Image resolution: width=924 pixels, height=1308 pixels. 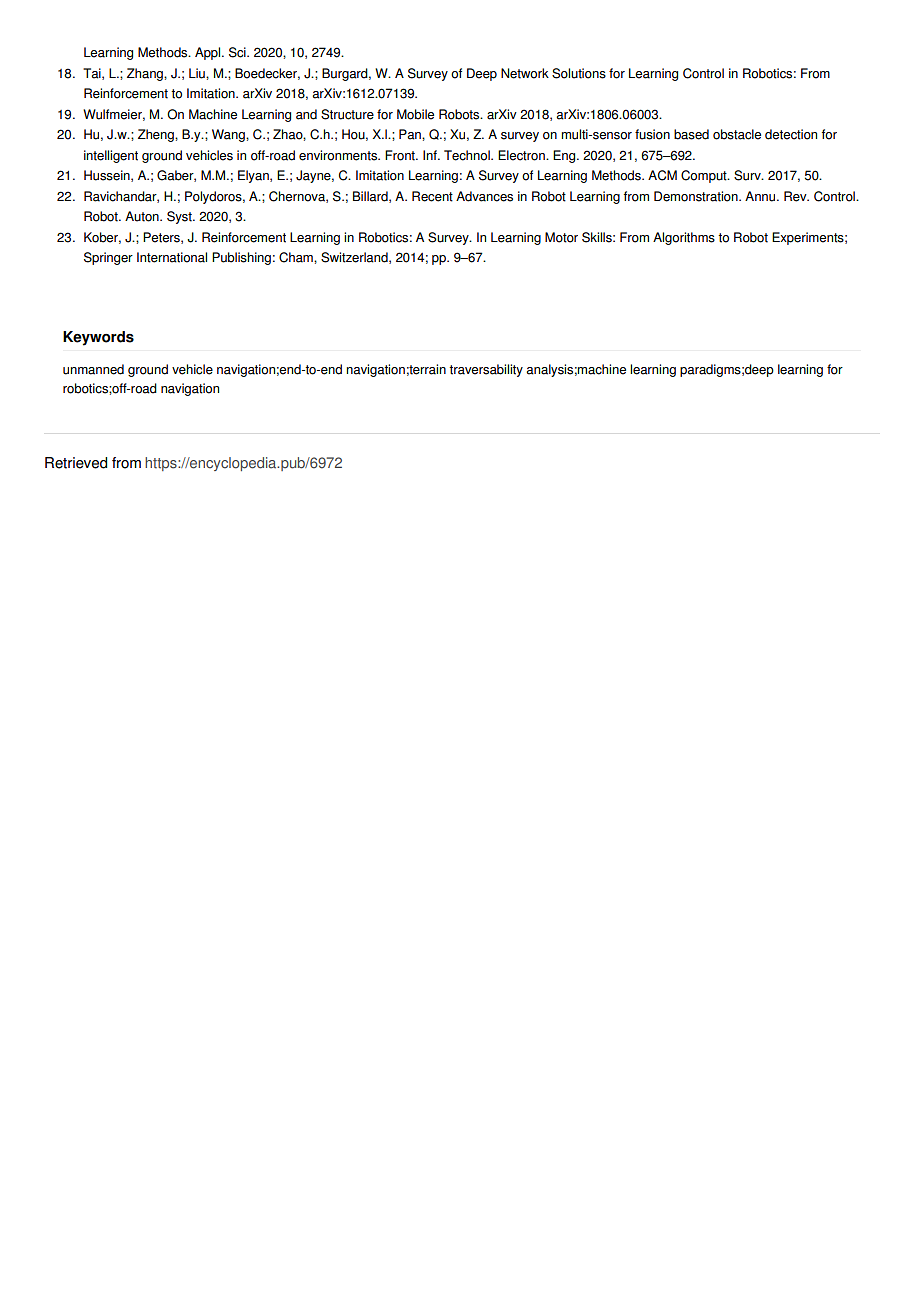 I want to click on intelligent, so click(x=111, y=156).
